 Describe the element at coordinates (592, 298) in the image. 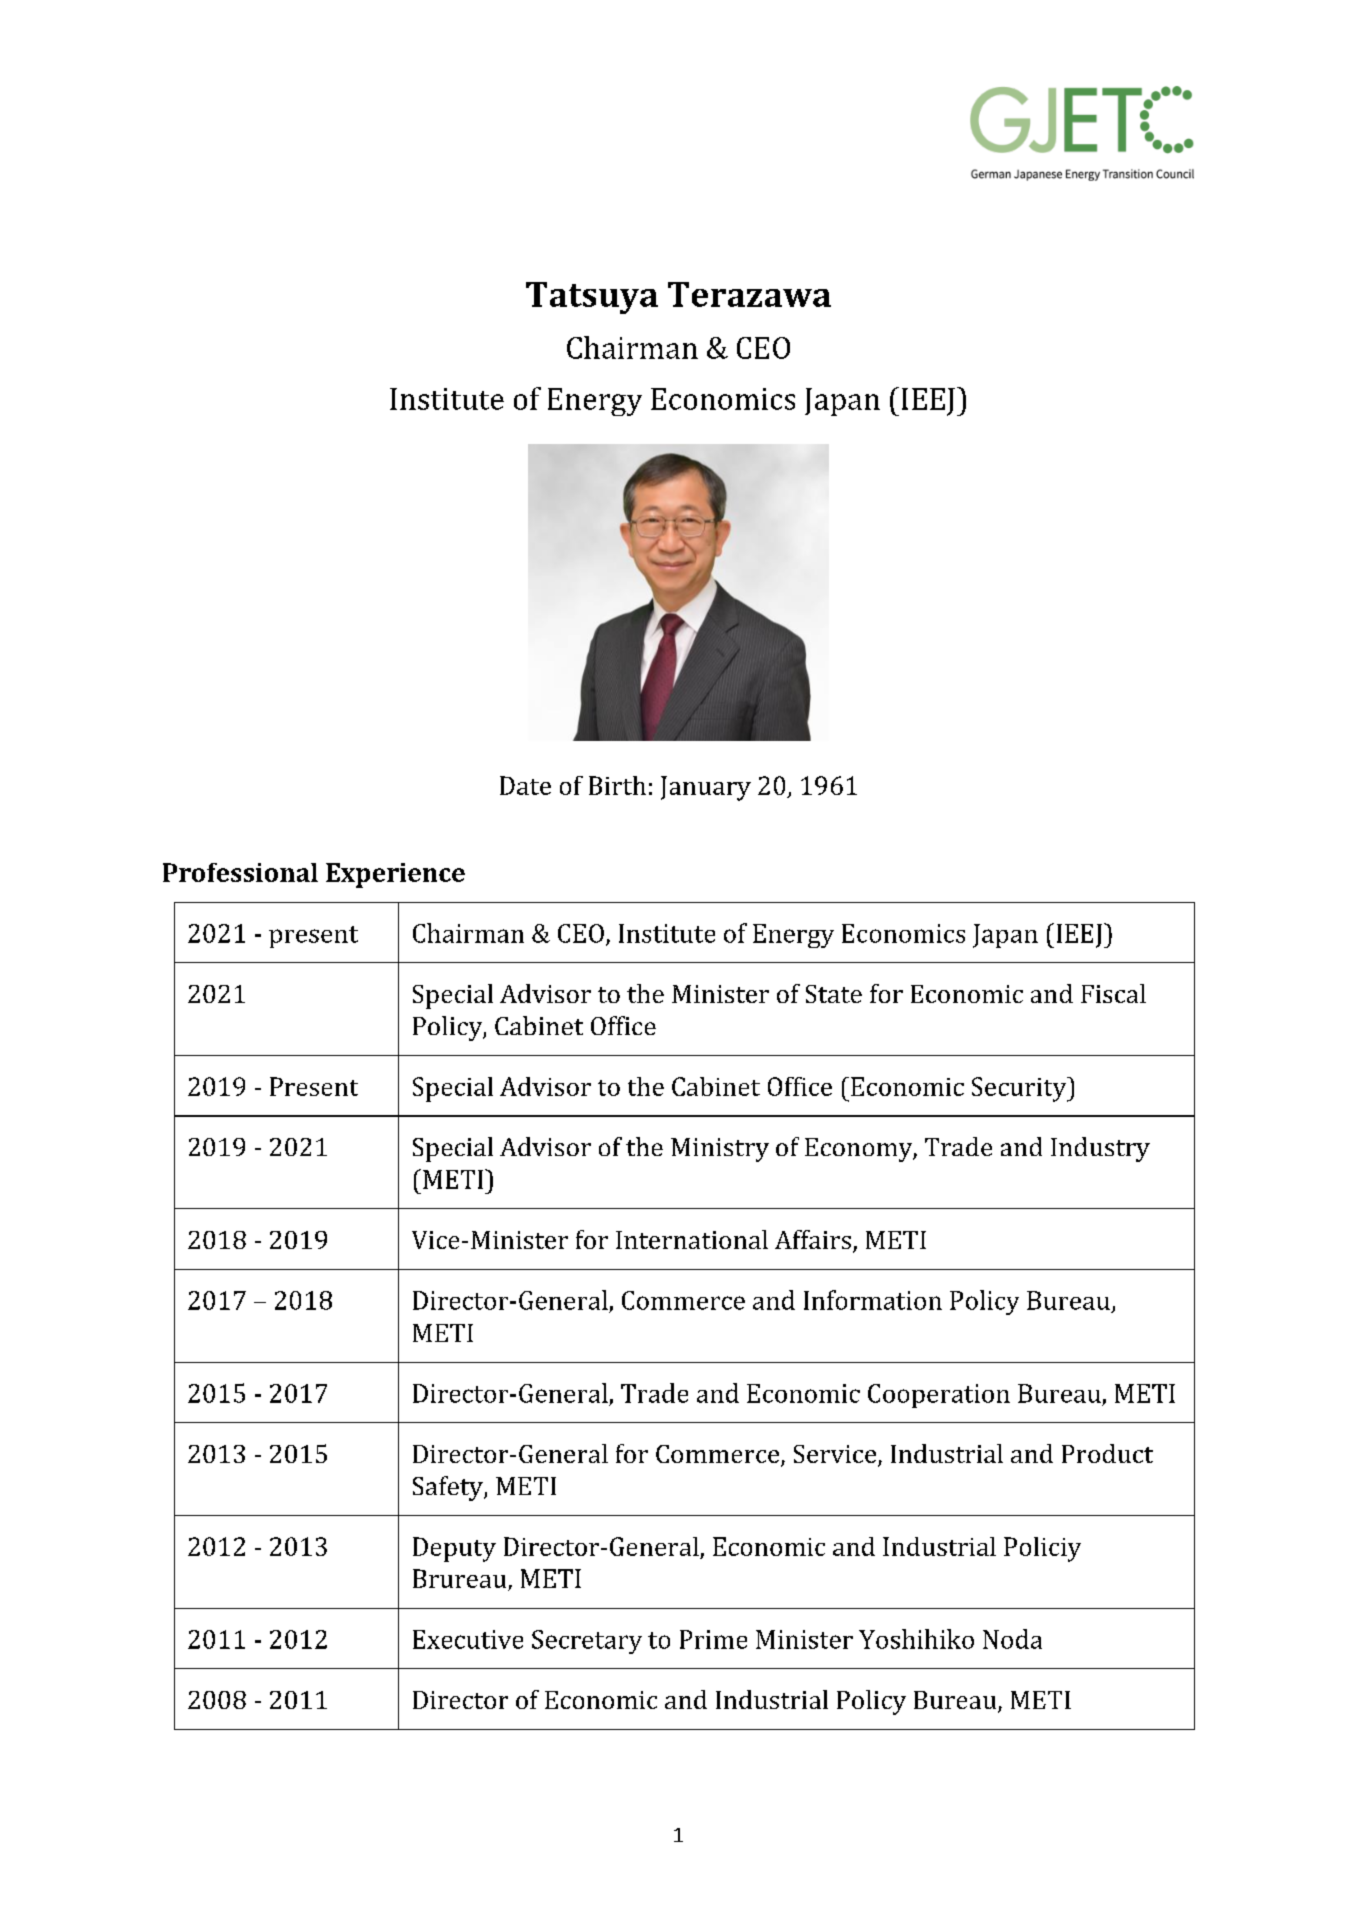

I see `Tatsuya` at that location.
